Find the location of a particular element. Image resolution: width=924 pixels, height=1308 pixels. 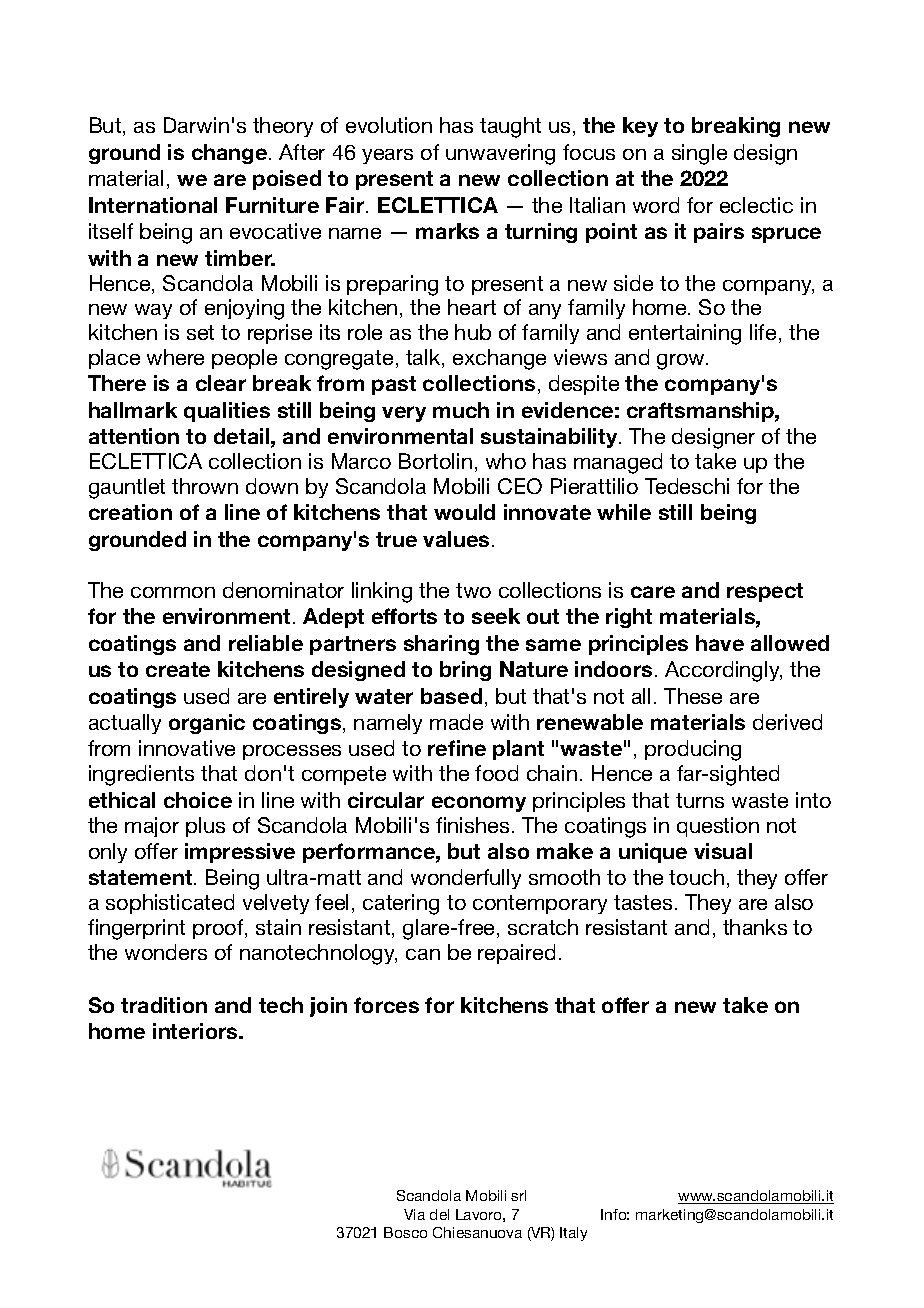

unwavering is located at coordinates (500, 154).
